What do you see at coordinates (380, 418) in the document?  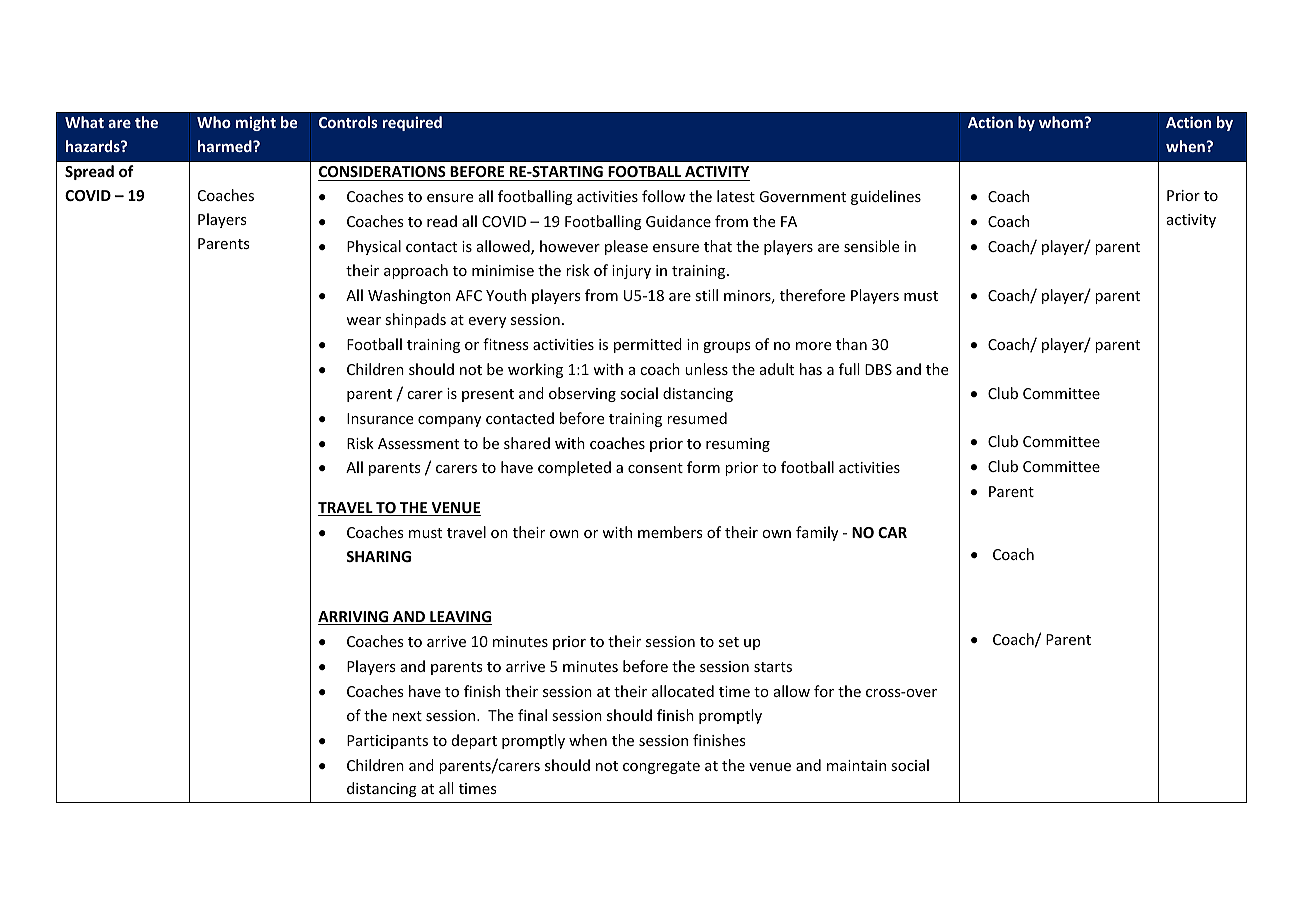 I see `Insurance` at bounding box center [380, 418].
